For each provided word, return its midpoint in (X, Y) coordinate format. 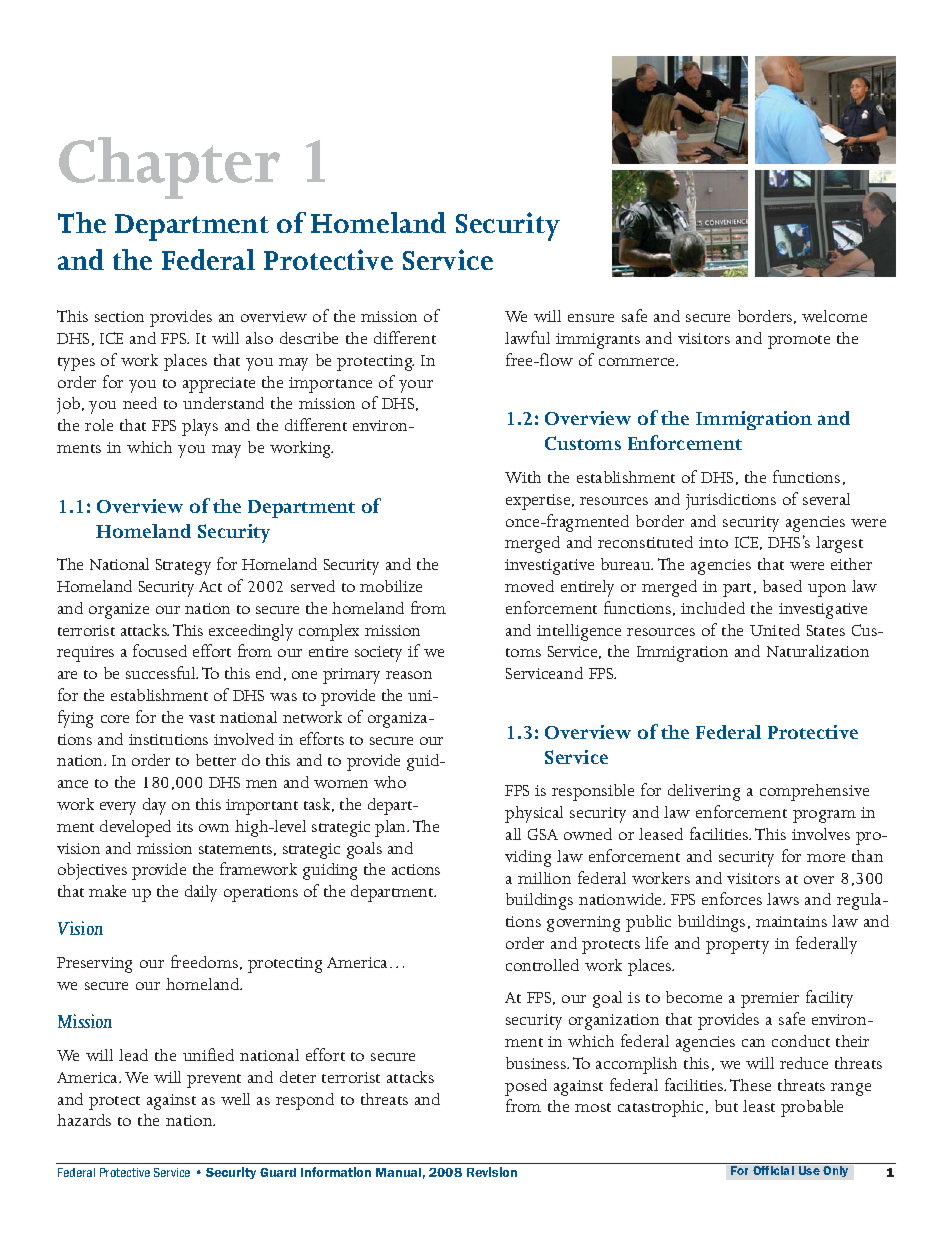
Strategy (183, 567)
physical (534, 814)
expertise (539, 502)
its (185, 826)
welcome (834, 316)
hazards (84, 1120)
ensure (591, 318)
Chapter (169, 168)
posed (526, 1087)
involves (821, 834)
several (826, 499)
